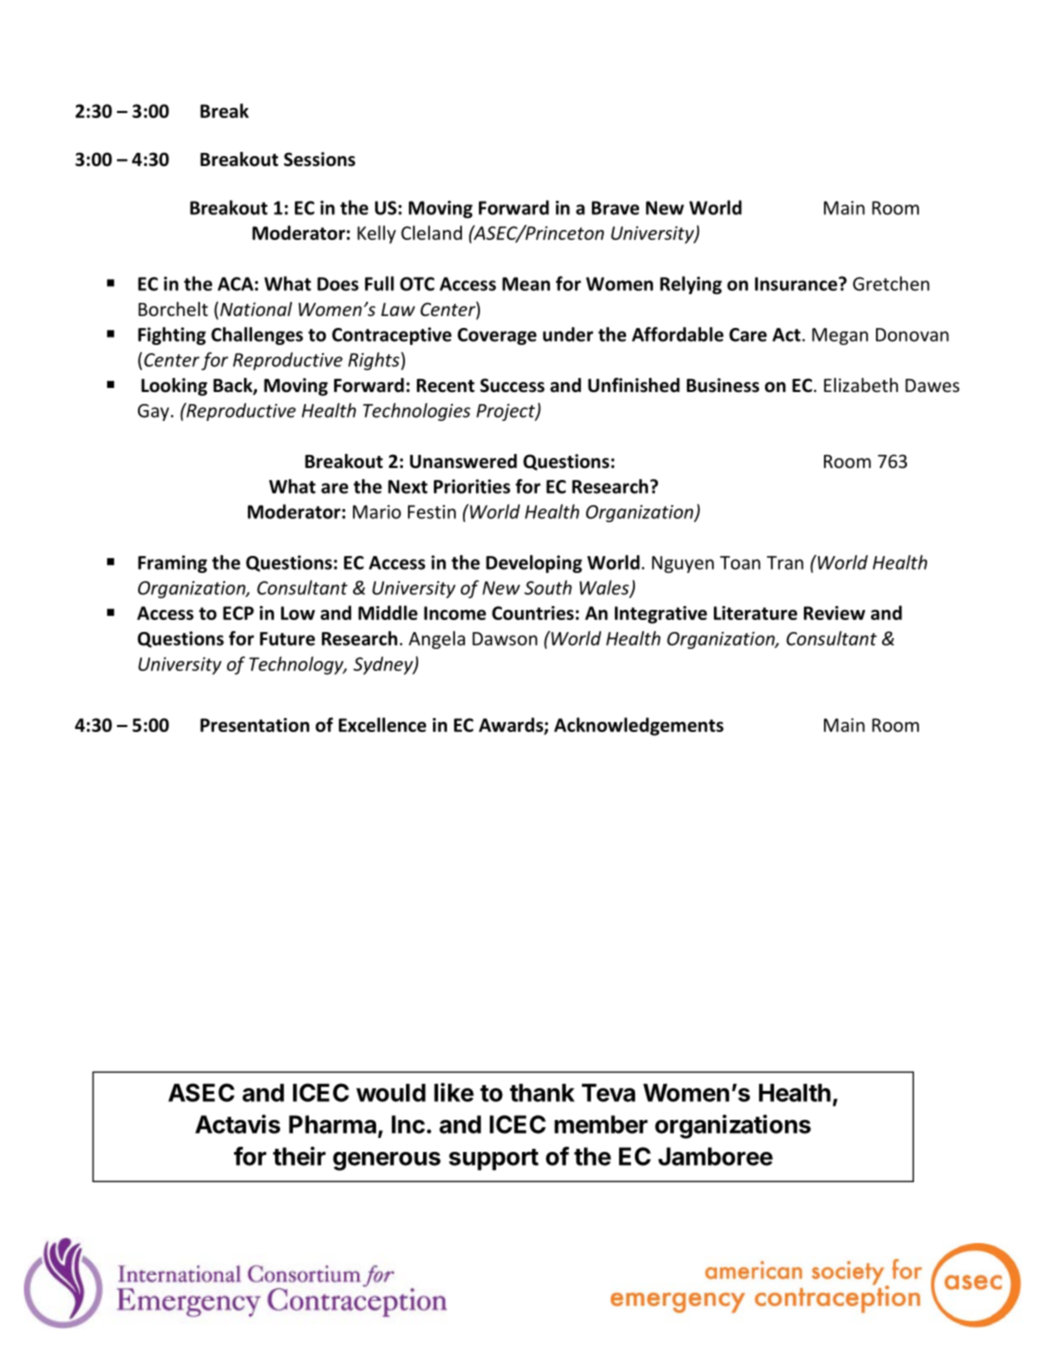  I want to click on Brave, so click(615, 208).
